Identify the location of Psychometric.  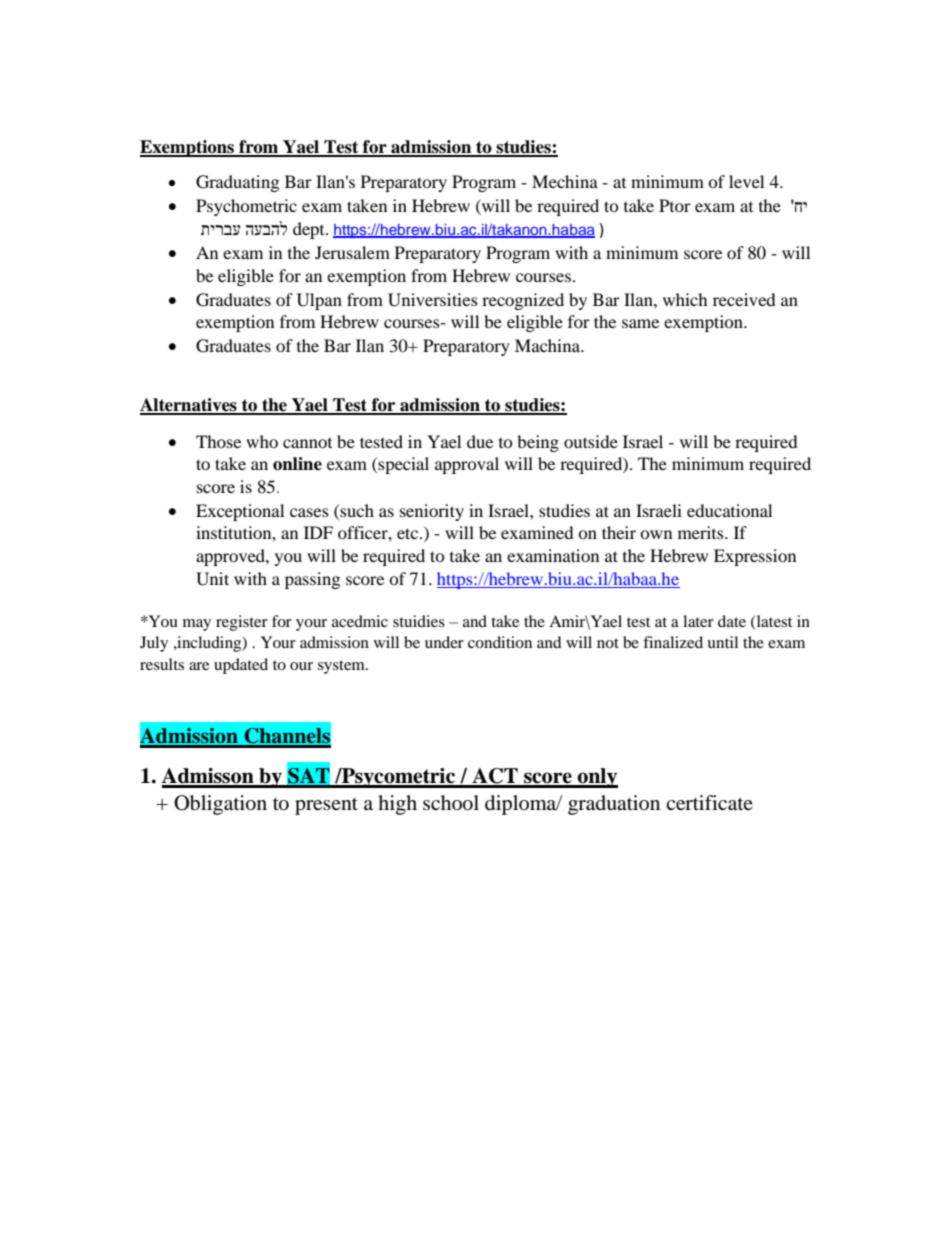
(246, 207).
